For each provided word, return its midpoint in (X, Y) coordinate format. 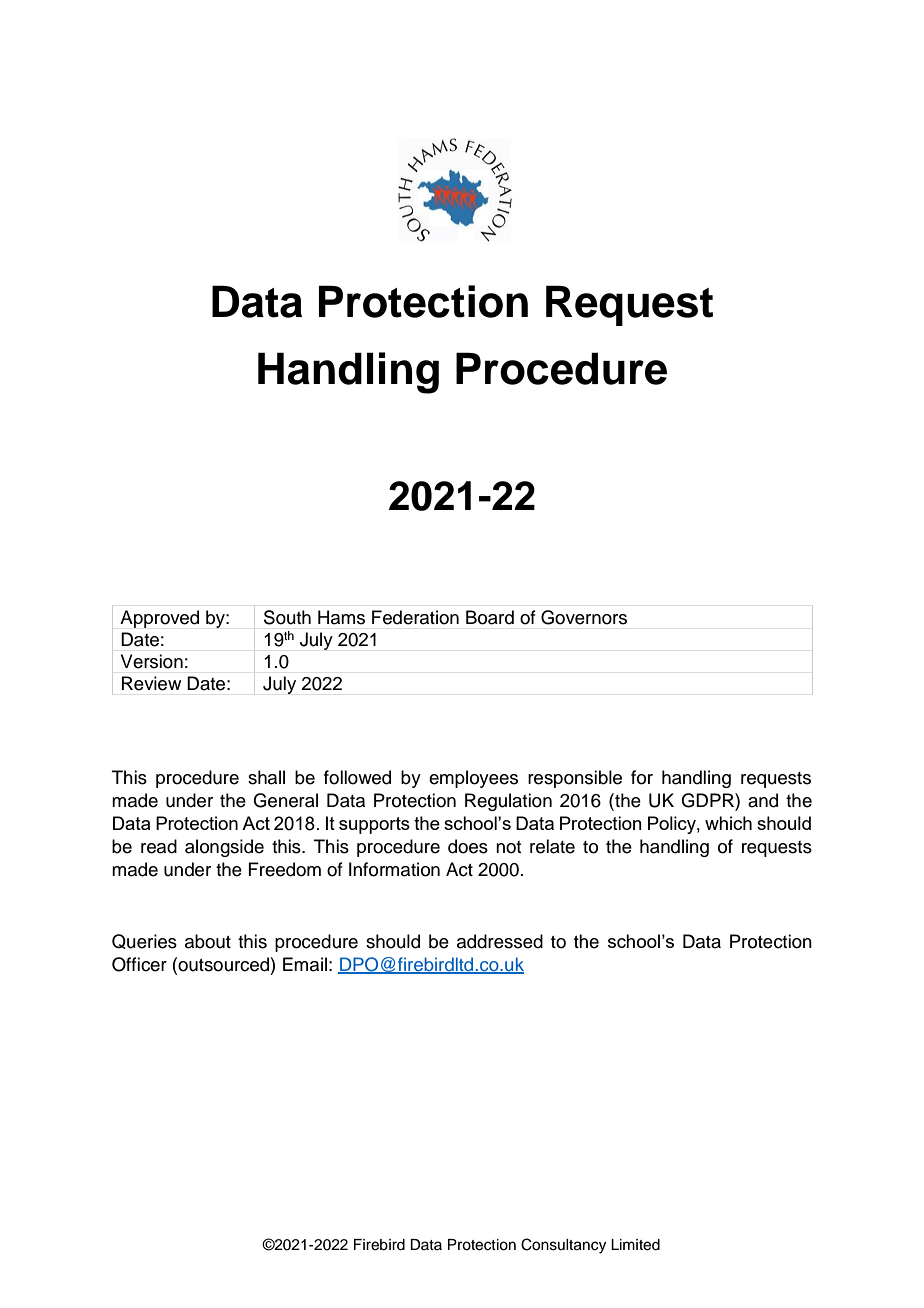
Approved (159, 619)
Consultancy (563, 1246)
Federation (415, 617)
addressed (500, 941)
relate (552, 846)
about (208, 941)
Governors (584, 617)
